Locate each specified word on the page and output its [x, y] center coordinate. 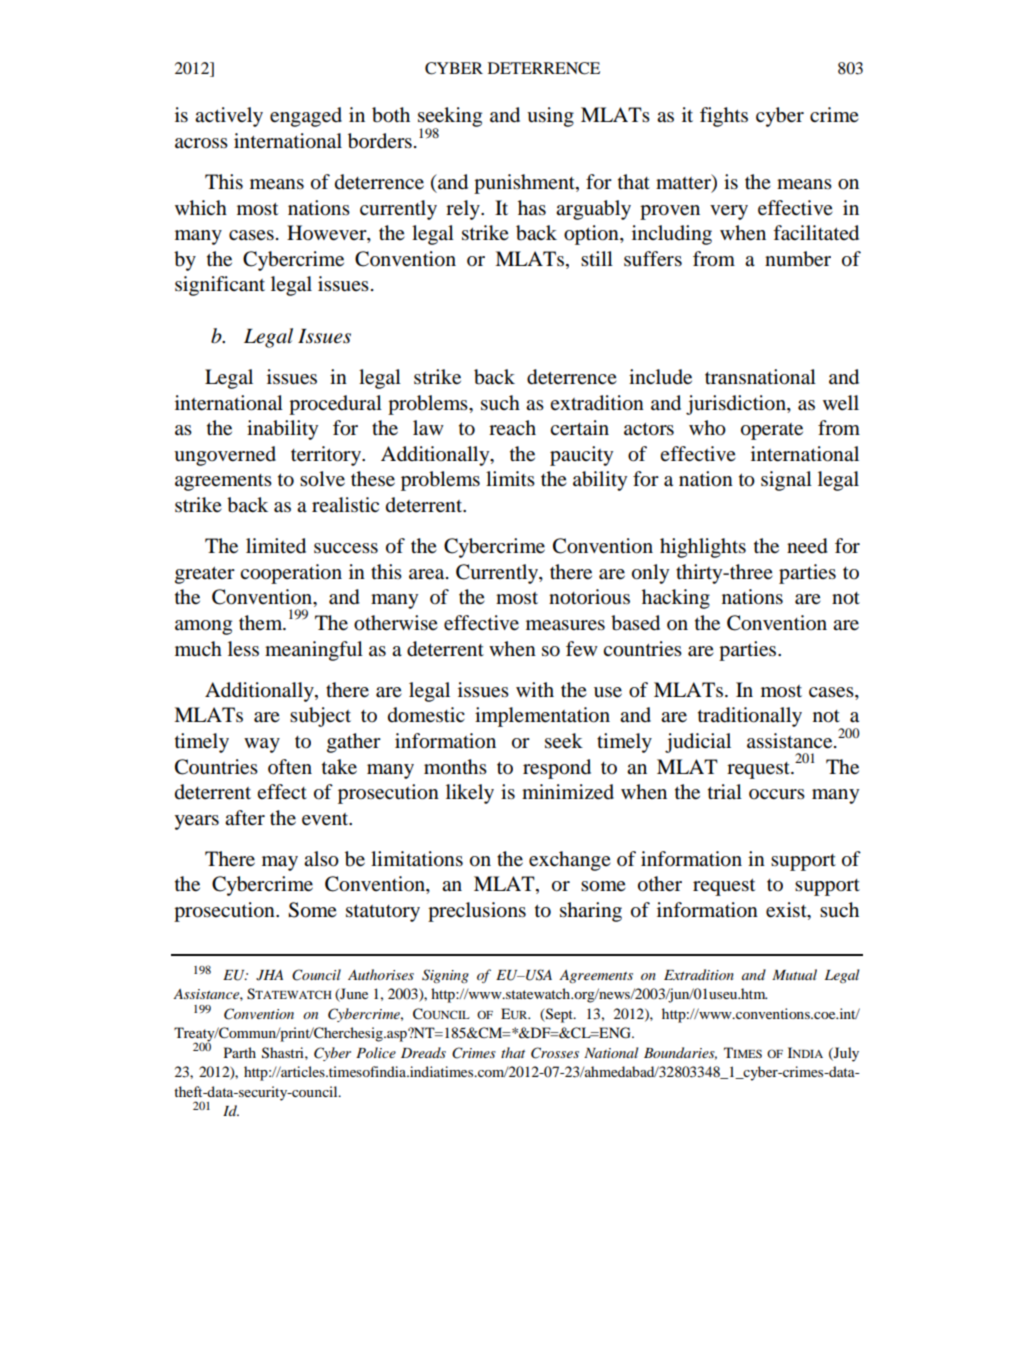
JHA [269, 975]
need [807, 546]
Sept [559, 1015]
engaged [306, 117]
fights [724, 117]
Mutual [794, 974]
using [550, 117]
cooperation [291, 574]
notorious [589, 597]
